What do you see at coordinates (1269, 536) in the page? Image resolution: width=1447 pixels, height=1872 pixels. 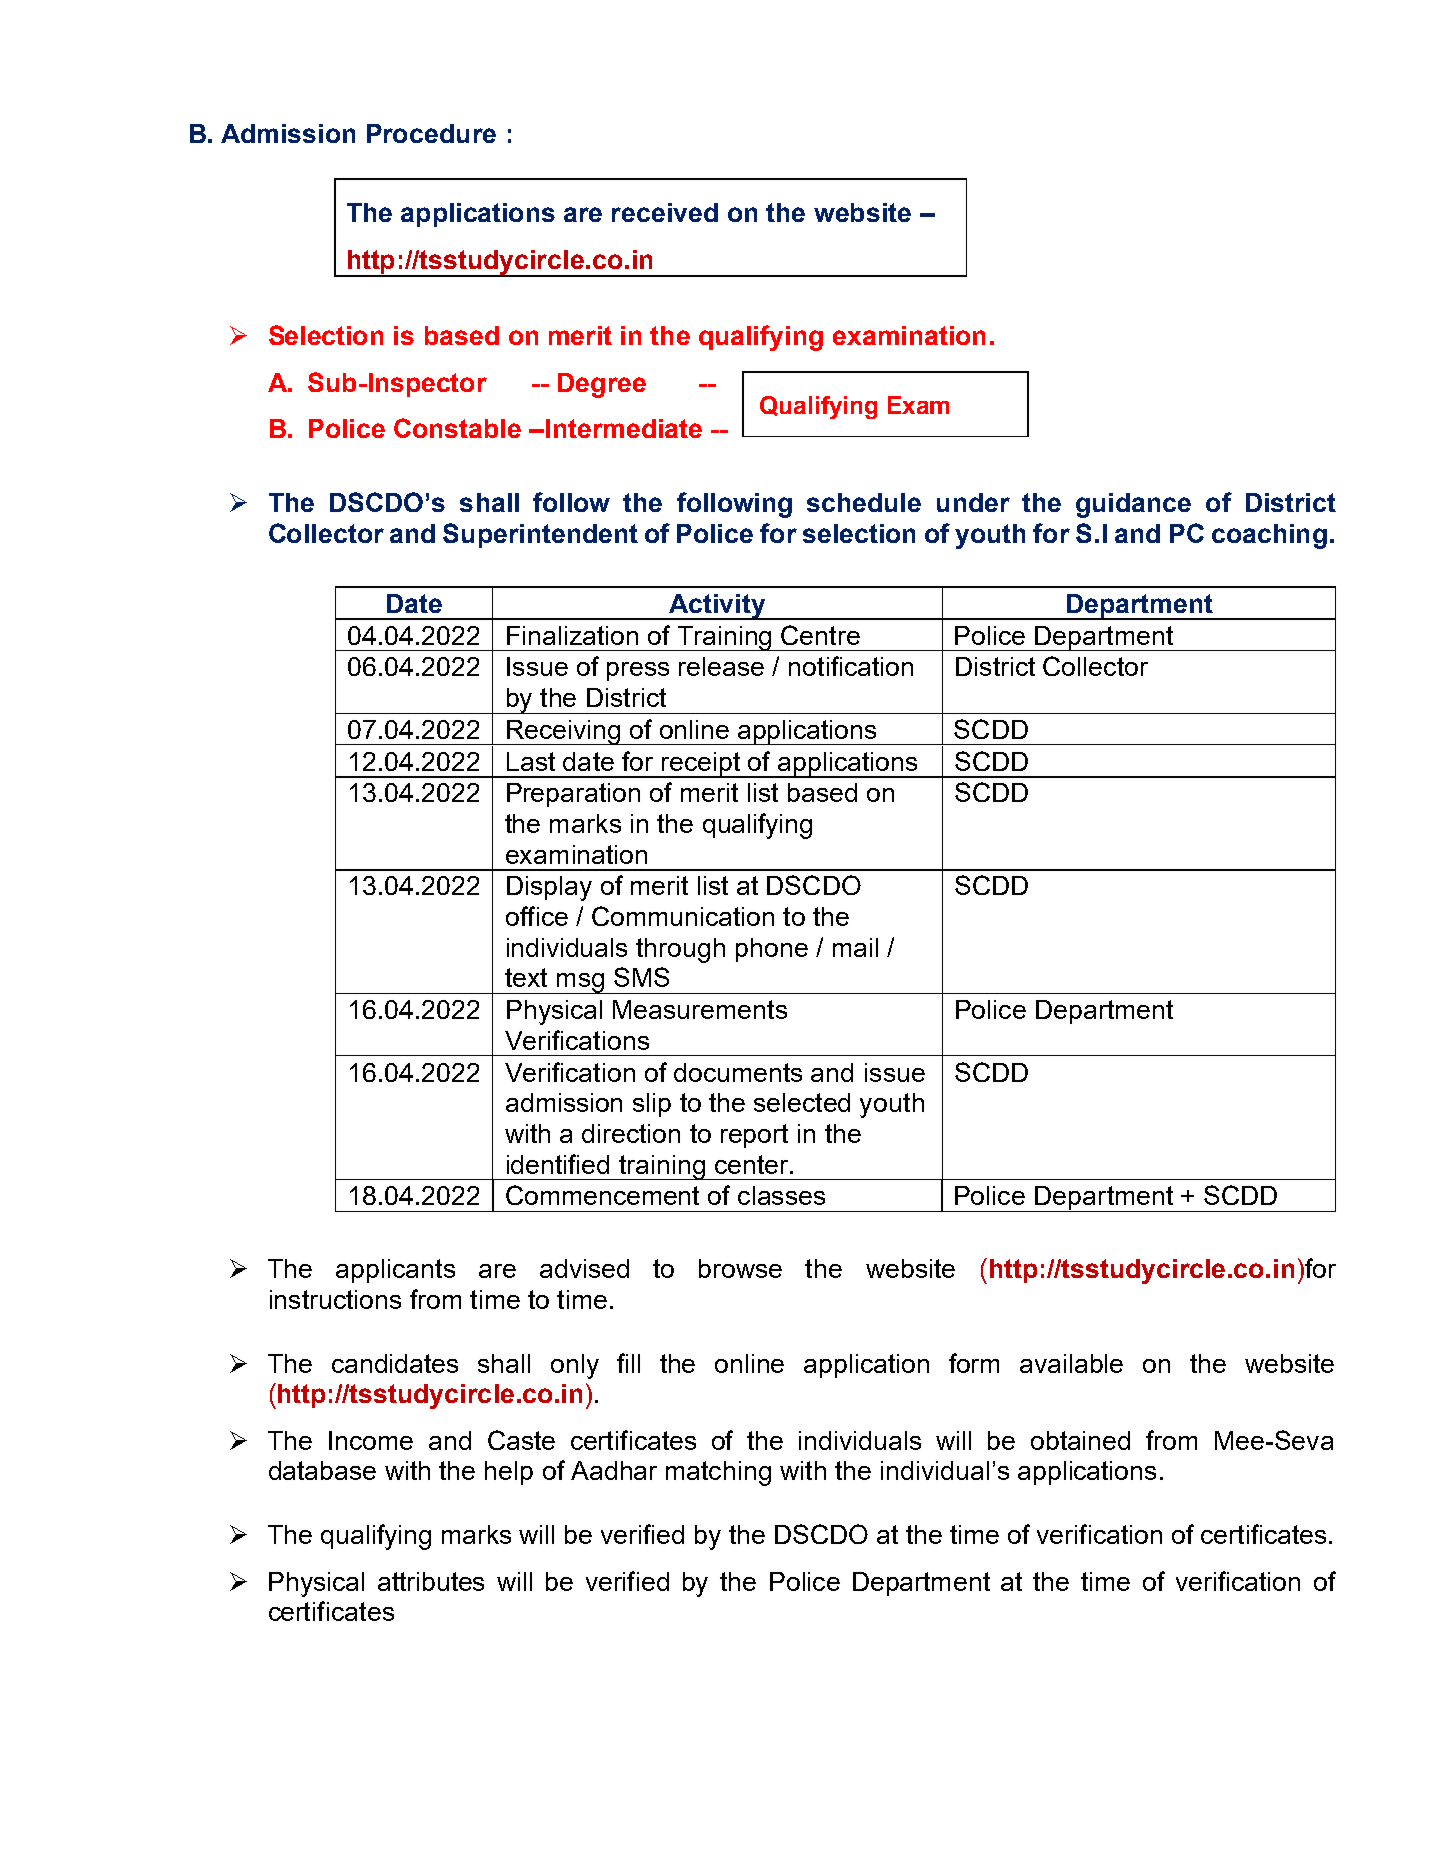 I see `coaching` at bounding box center [1269, 536].
